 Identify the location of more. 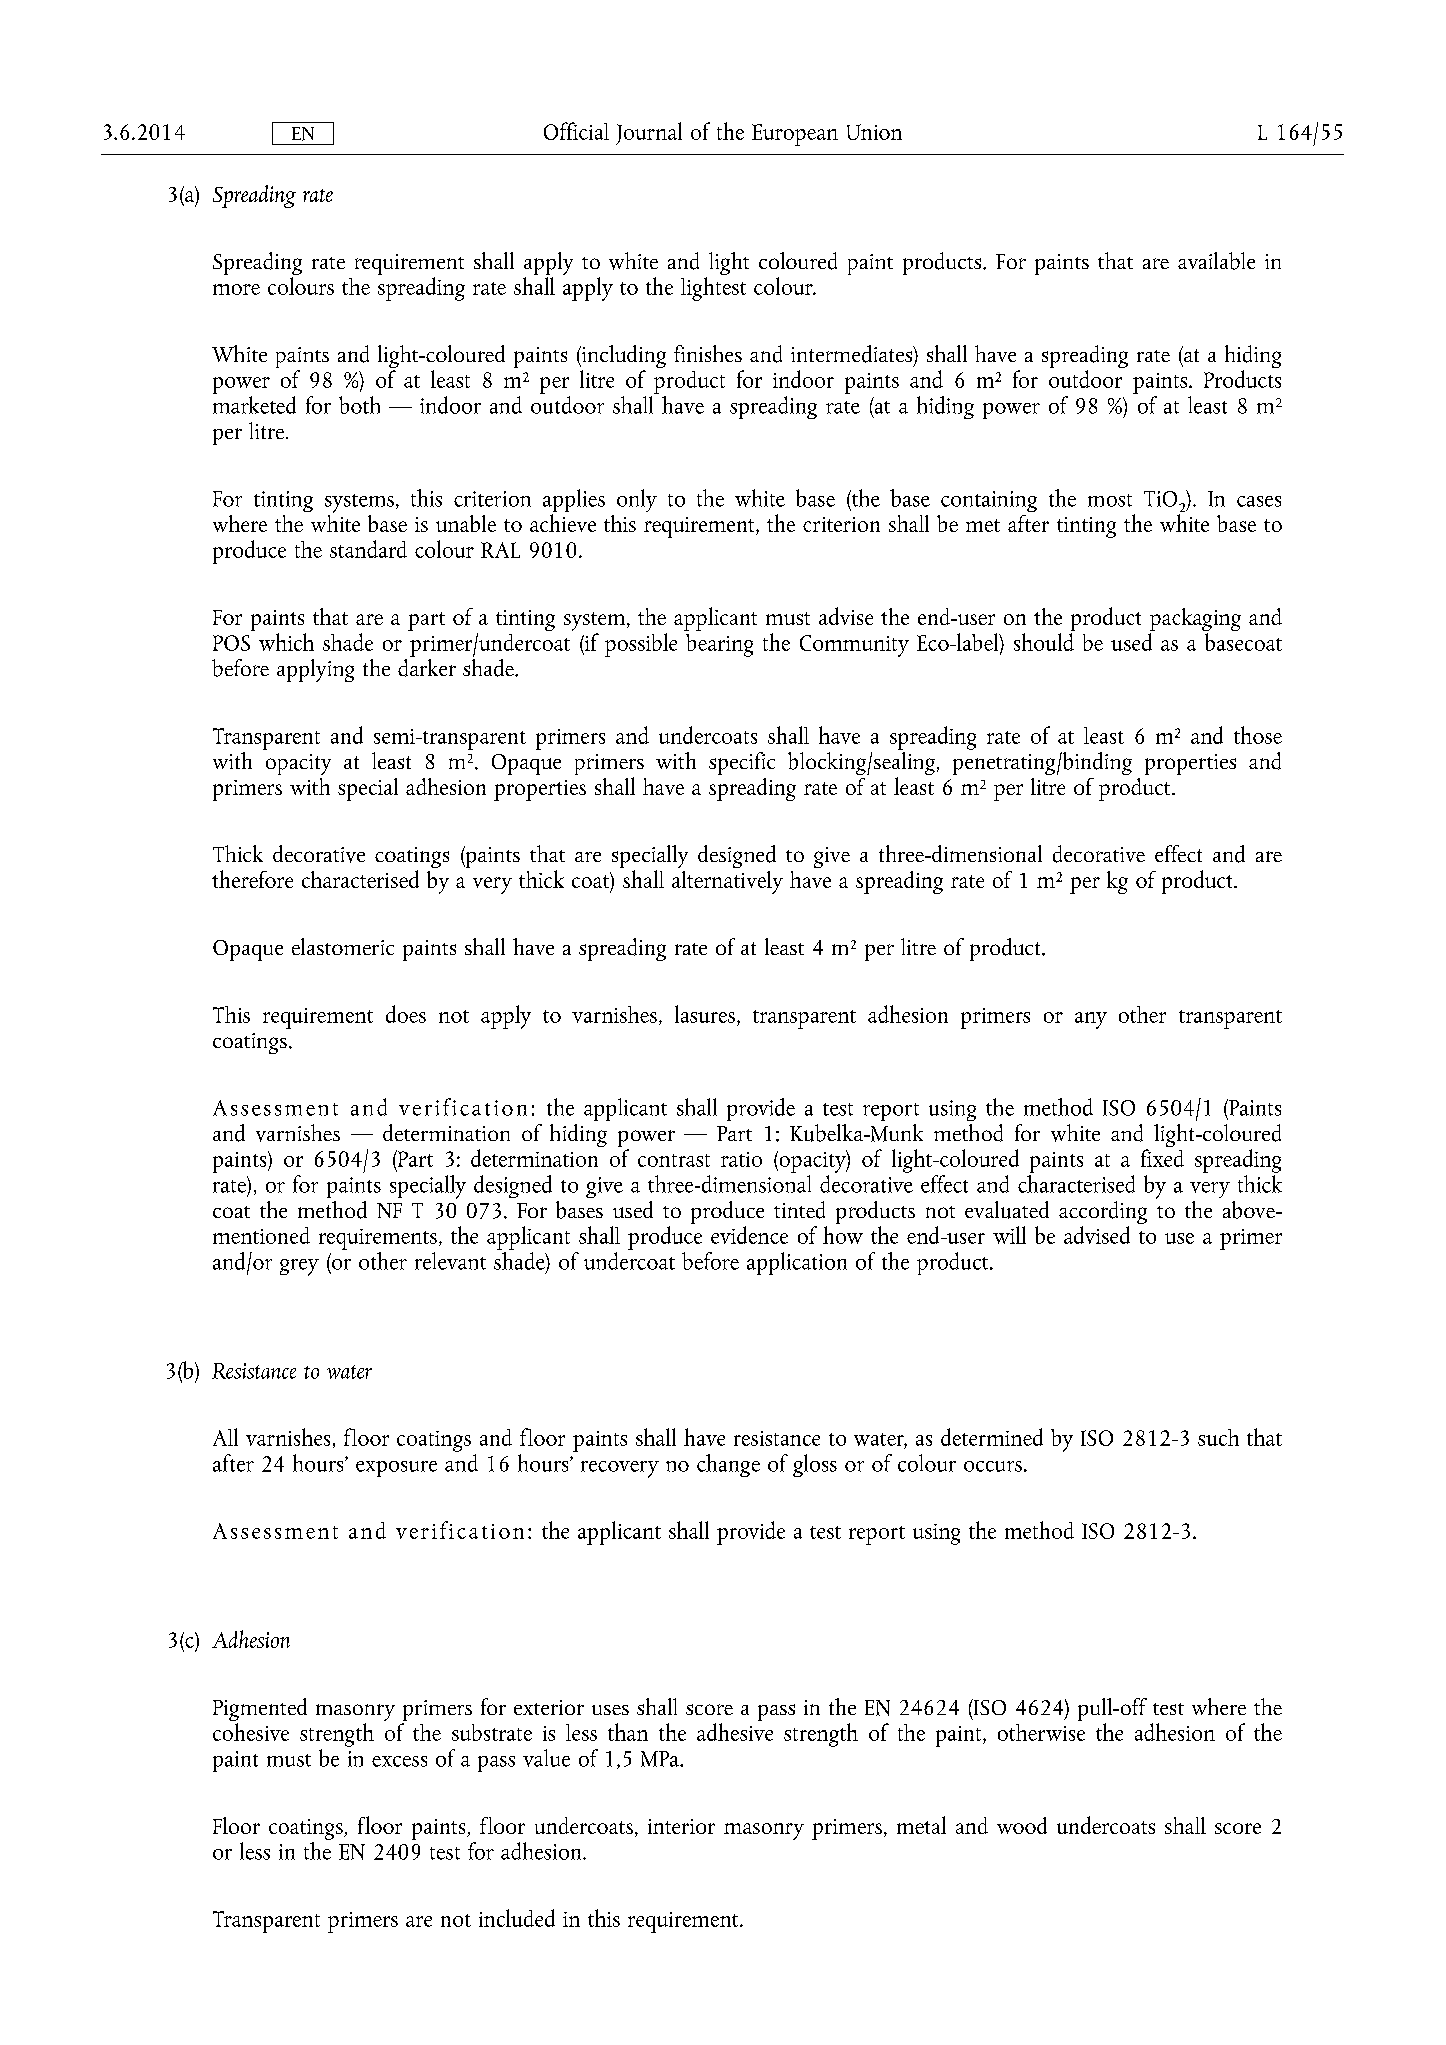
(236, 289).
